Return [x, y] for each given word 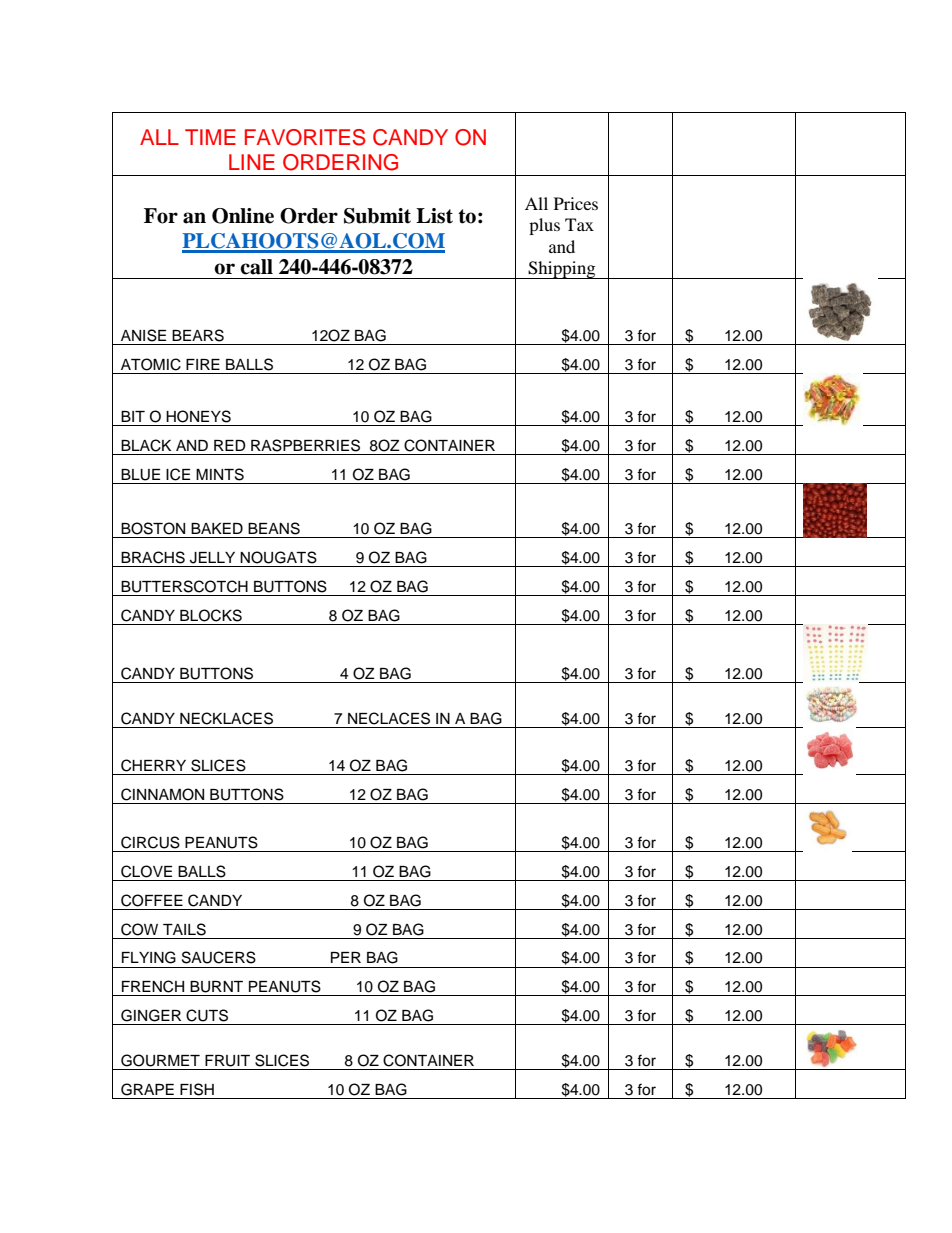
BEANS [274, 528]
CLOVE [146, 871]
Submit [377, 216]
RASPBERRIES [305, 445]
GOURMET [160, 1060]
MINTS [220, 474]
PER [346, 957]
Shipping [562, 270]
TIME [210, 137]
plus [544, 226]
